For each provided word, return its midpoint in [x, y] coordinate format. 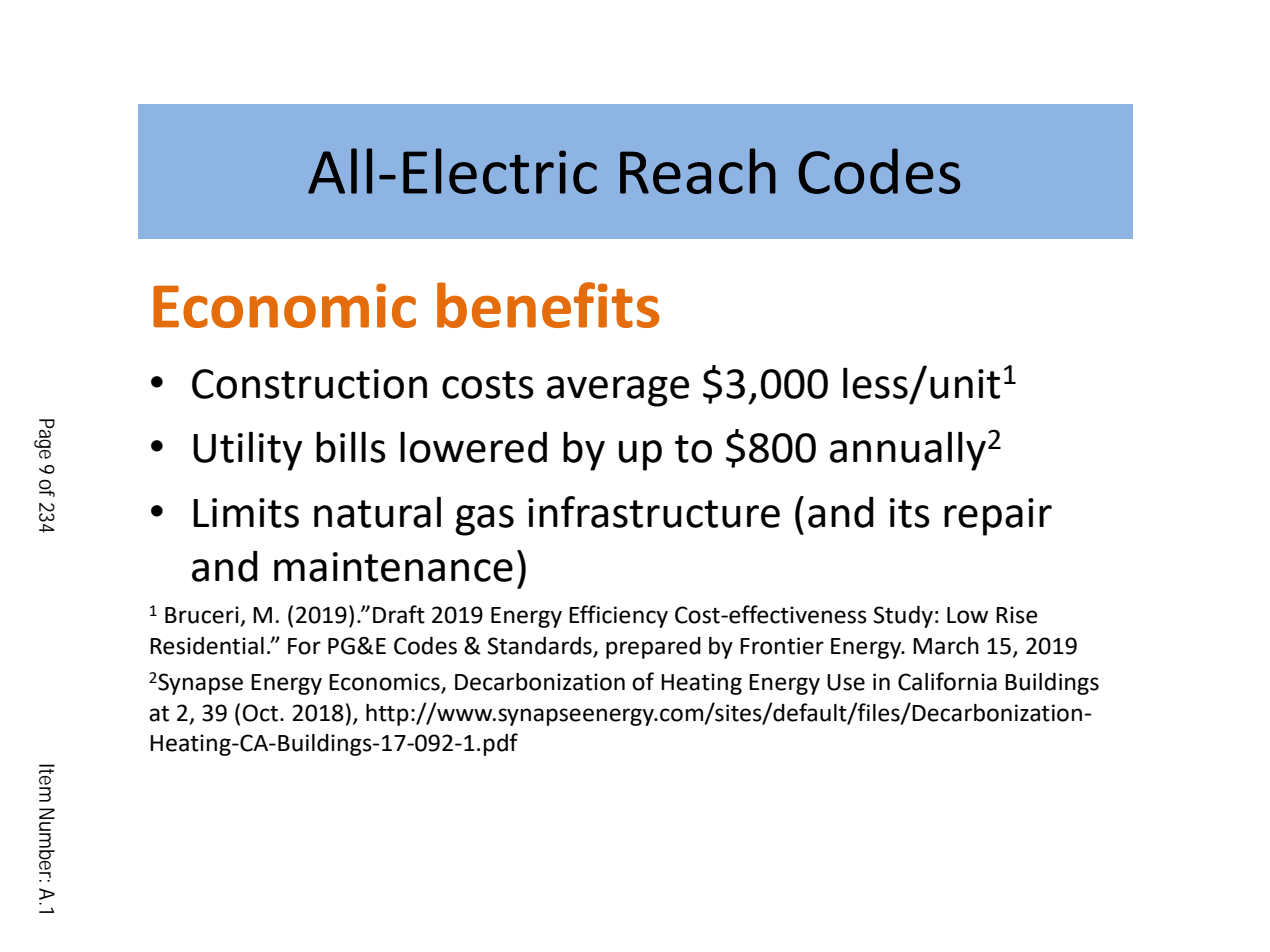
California [947, 681]
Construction [309, 384]
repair [998, 517]
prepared [653, 648]
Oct [262, 713]
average [618, 391]
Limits [246, 513]
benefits [548, 305]
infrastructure [654, 512]
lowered [473, 447]
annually [908, 451]
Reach [698, 171]
